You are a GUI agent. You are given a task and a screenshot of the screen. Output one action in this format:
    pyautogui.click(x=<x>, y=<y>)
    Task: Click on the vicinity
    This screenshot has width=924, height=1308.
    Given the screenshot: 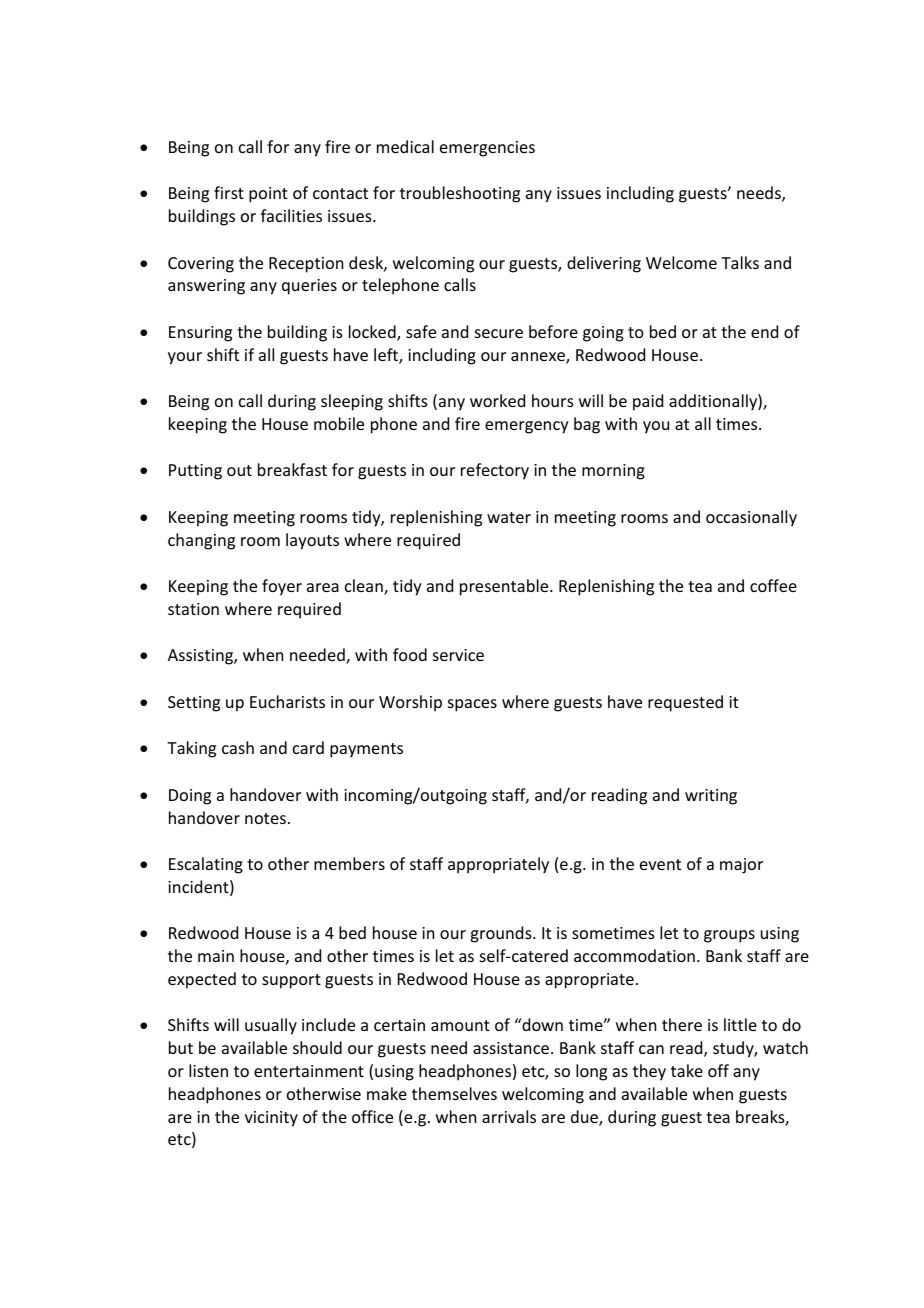 What is the action you would take?
    pyautogui.click(x=271, y=1119)
